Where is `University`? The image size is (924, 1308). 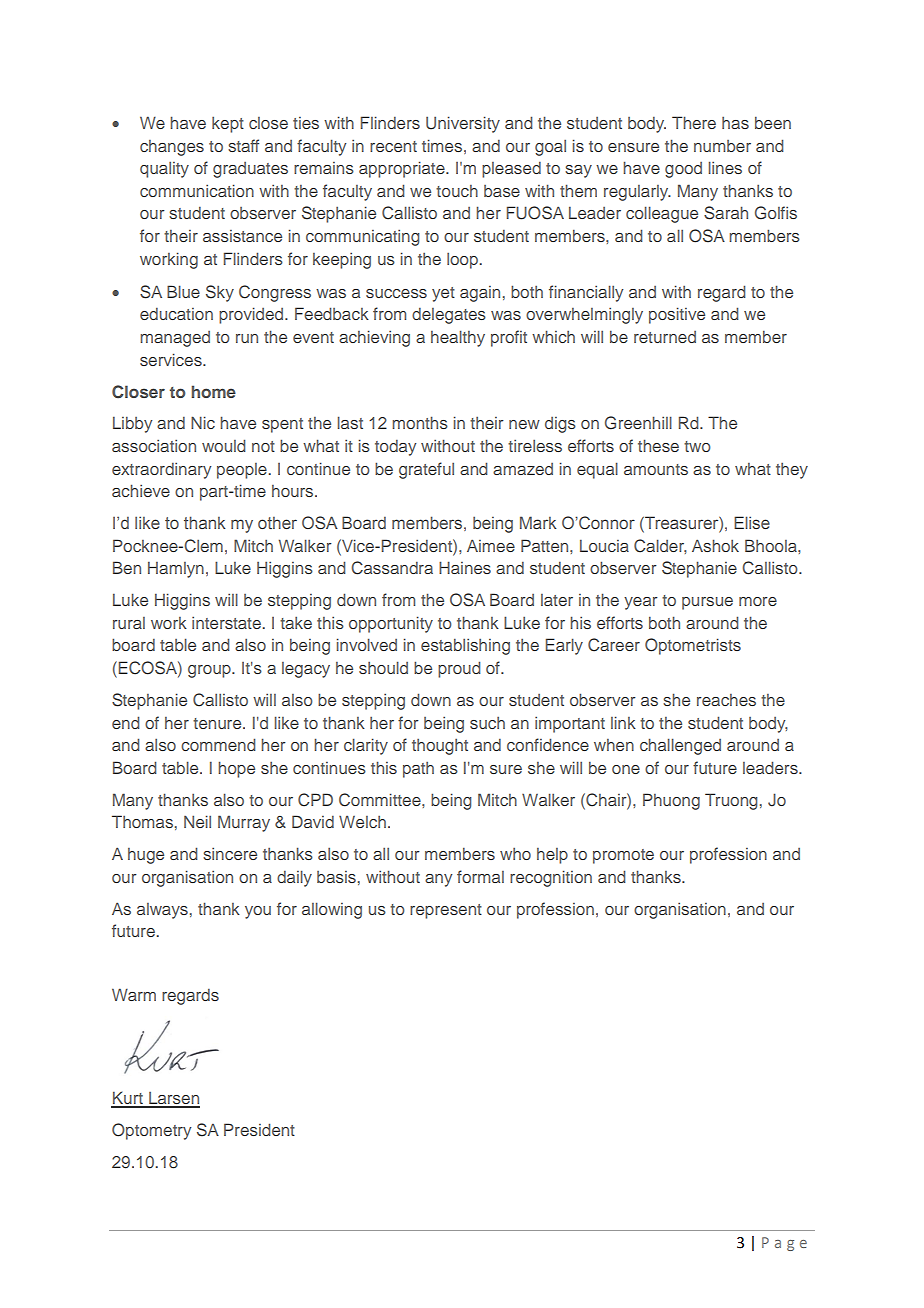 University is located at coordinates (463, 124).
